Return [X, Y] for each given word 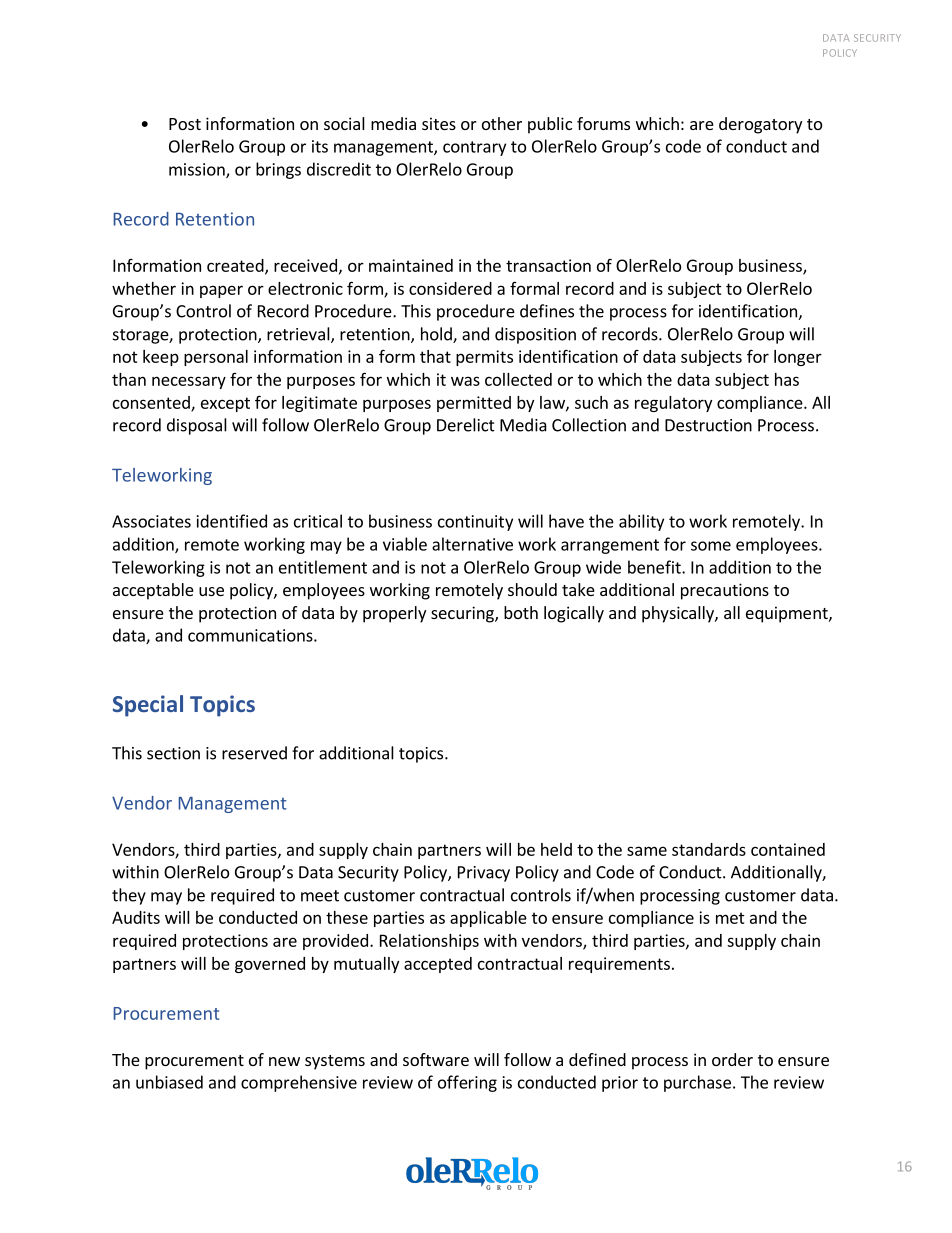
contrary [474, 148]
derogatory [760, 125]
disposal [197, 426]
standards [709, 849]
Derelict [466, 425]
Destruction [708, 425]
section [173, 753]
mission [198, 170]
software [436, 1059]
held [556, 849]
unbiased [169, 1082]
